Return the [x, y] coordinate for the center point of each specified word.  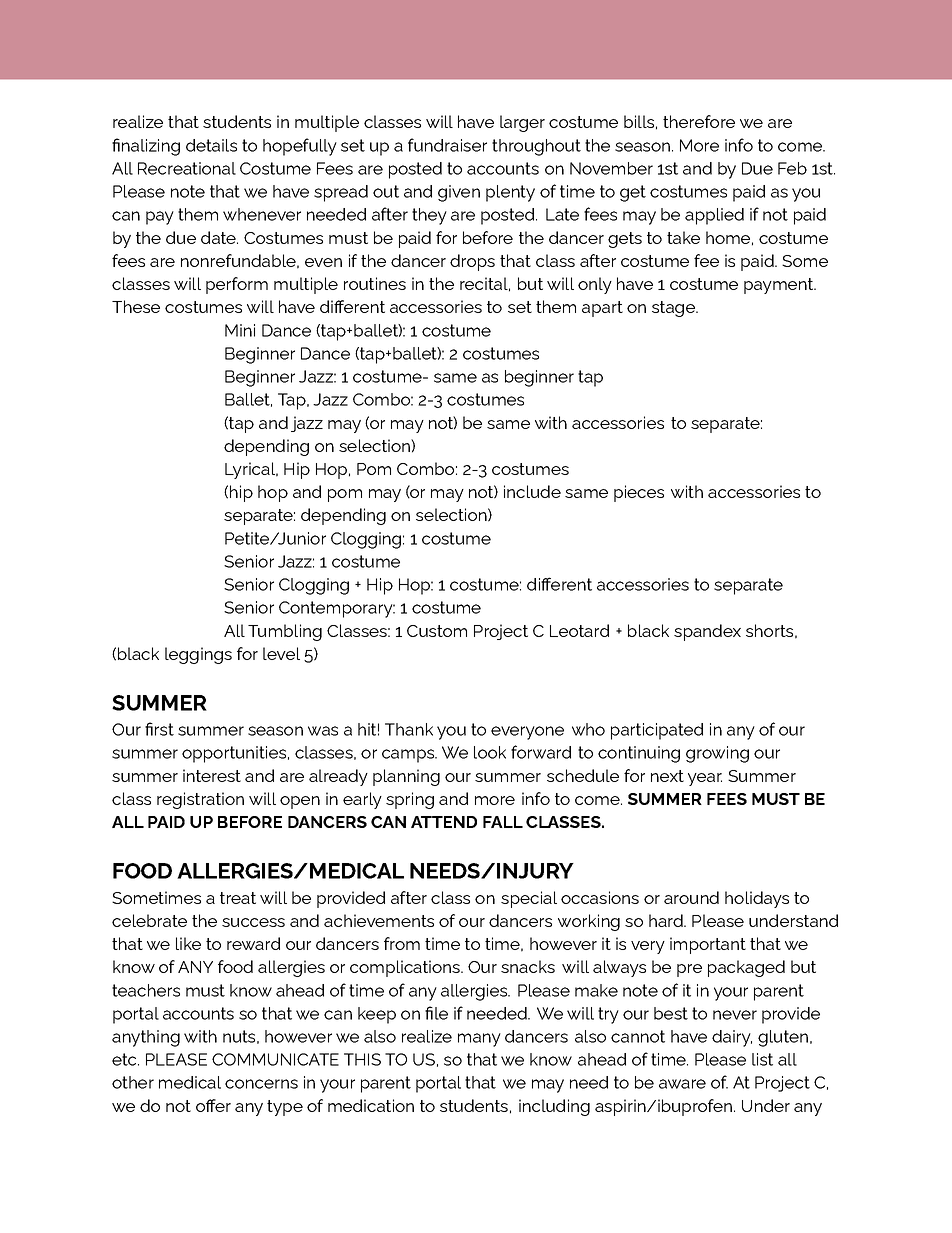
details [211, 145]
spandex [707, 632]
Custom [437, 631]
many [479, 1040]
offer [213, 1105]
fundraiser [447, 145]
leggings [198, 655]
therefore [699, 121]
